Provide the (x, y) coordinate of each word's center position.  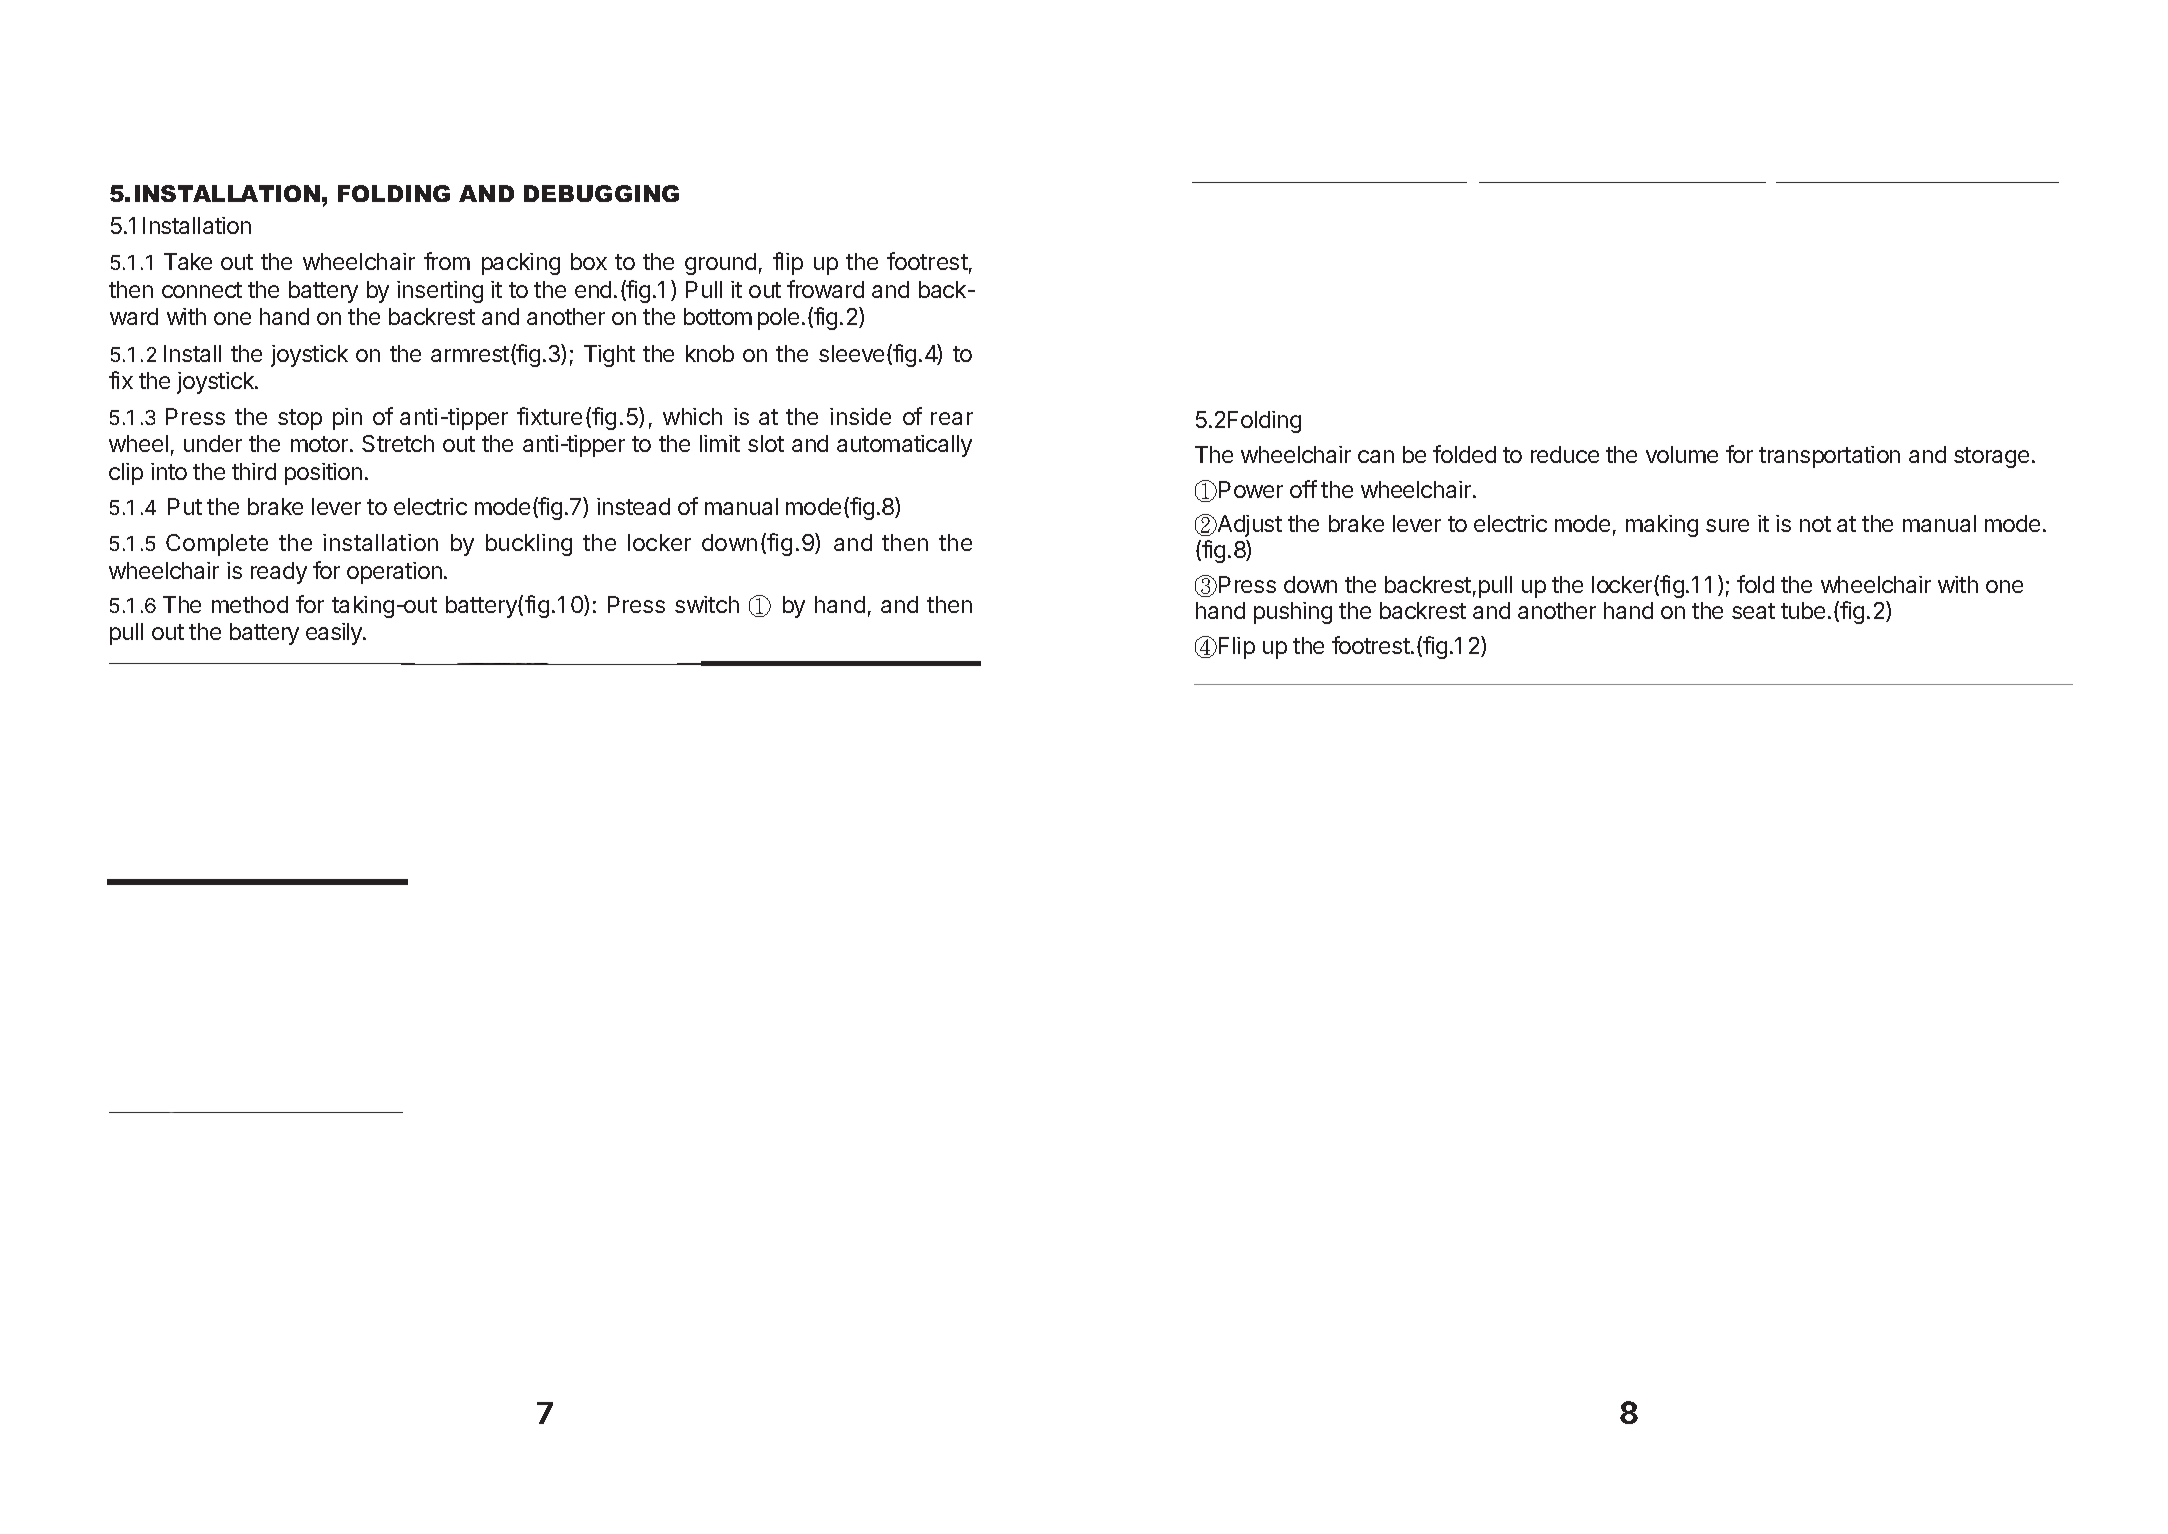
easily (335, 634)
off (1303, 489)
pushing (1293, 613)
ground (720, 264)
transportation (1829, 457)
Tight (609, 356)
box (589, 261)
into (169, 471)
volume (1682, 454)
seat (1753, 611)
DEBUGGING (601, 193)
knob (710, 353)
